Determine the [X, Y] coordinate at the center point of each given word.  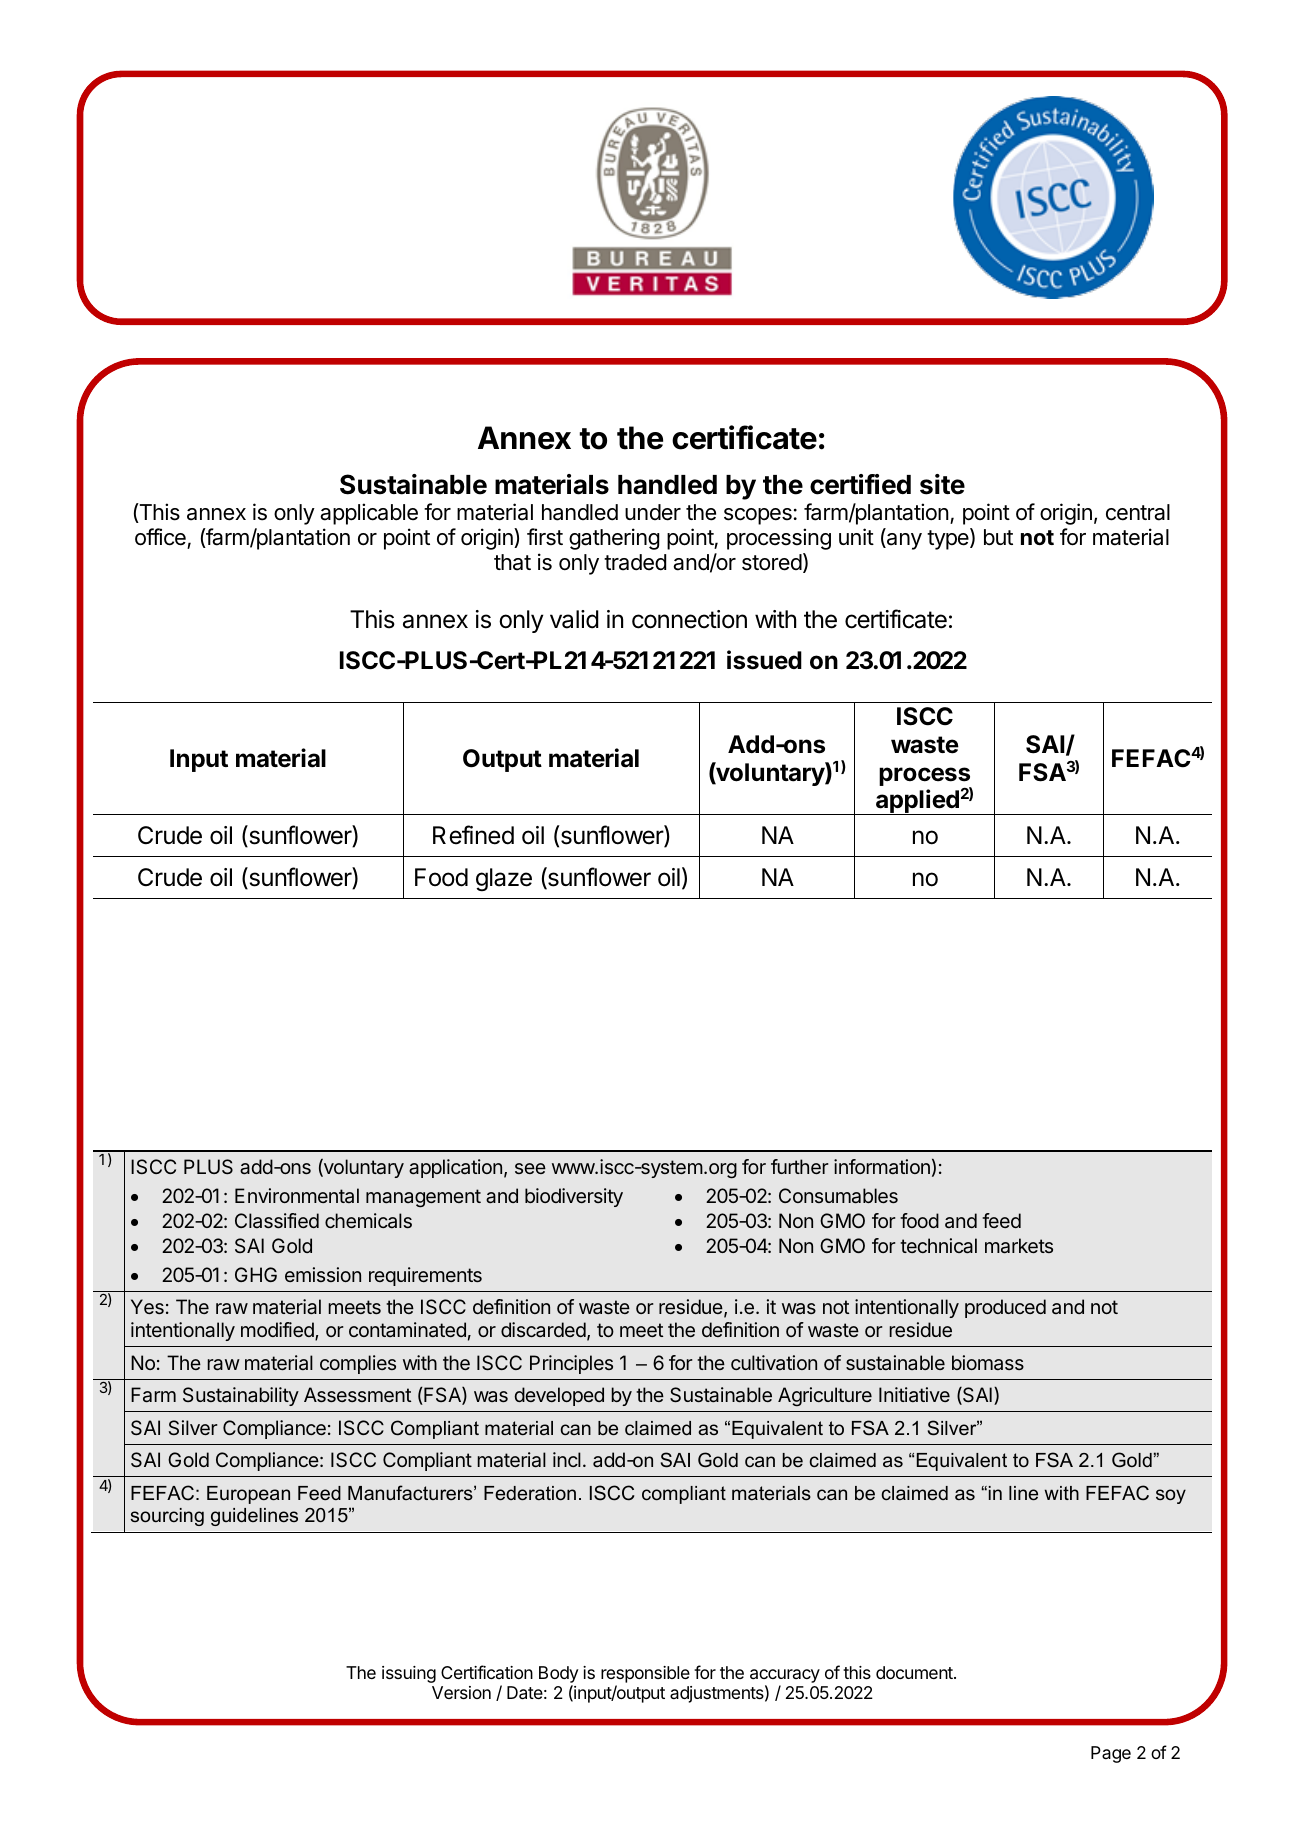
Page [1111, 1754]
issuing [409, 1674]
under [653, 512]
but [998, 537]
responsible [645, 1674]
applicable [369, 514]
